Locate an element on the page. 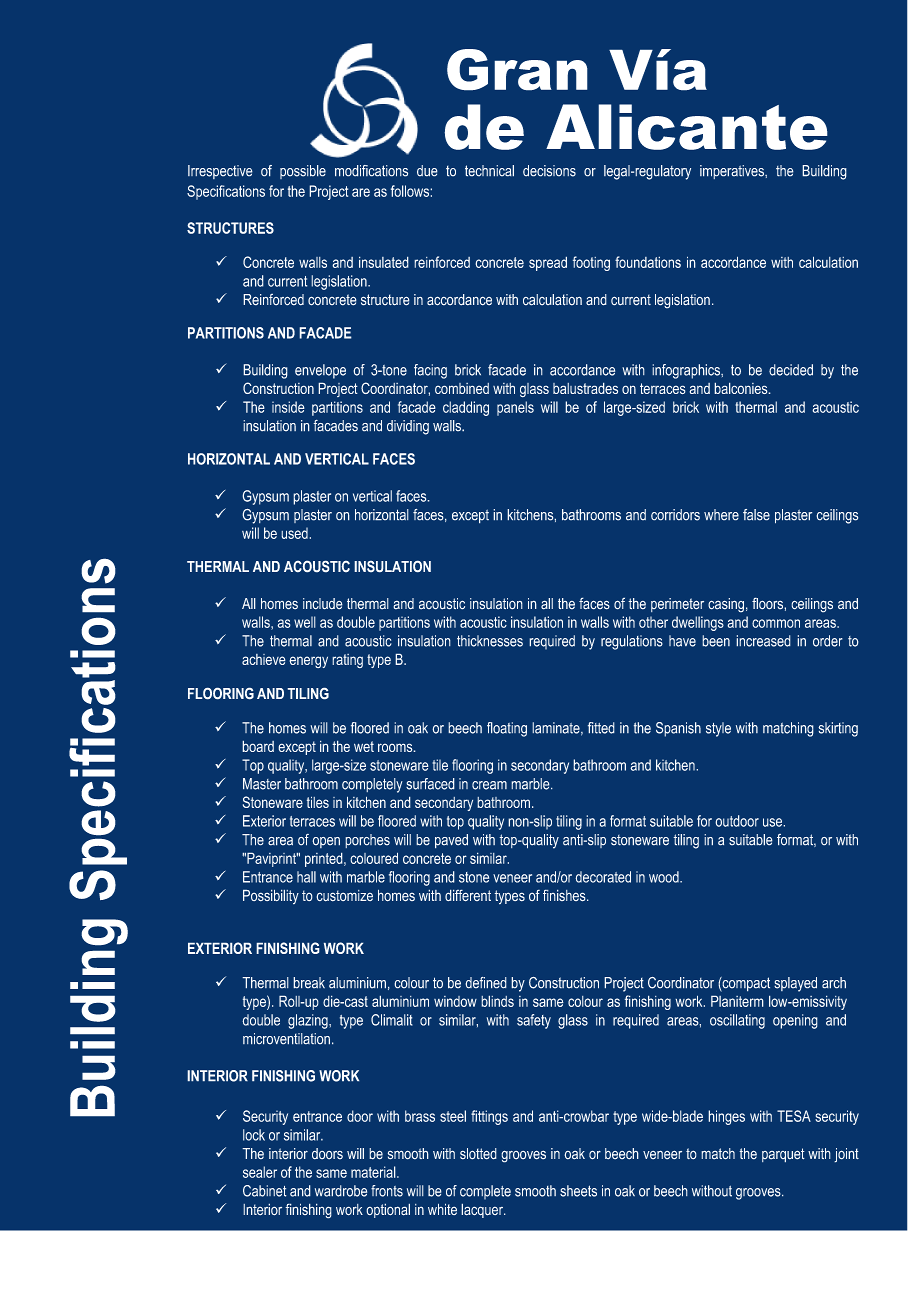  false is located at coordinates (756, 515).
